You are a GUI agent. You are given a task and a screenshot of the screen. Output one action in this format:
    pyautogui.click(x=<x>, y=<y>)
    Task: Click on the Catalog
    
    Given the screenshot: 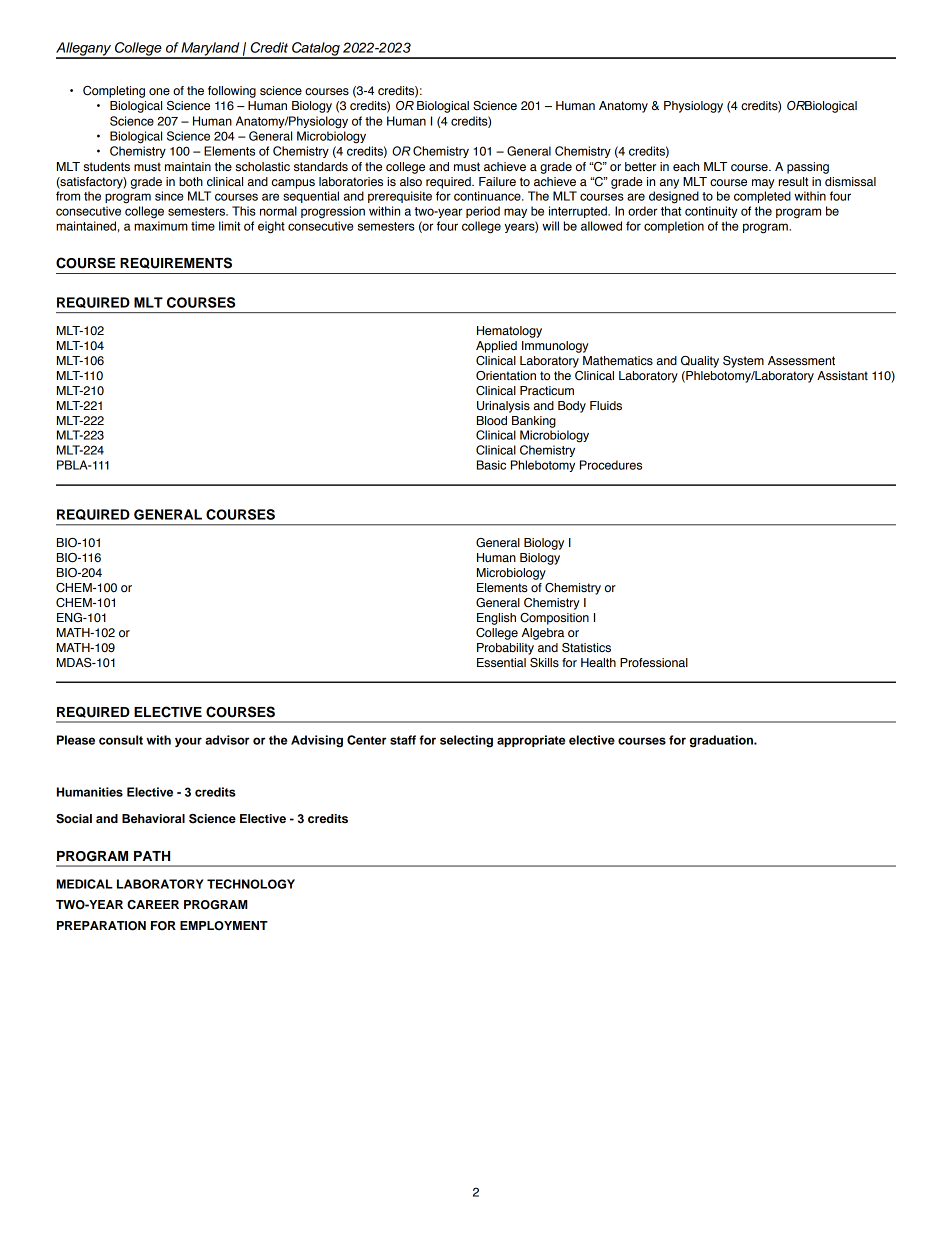 What is the action you would take?
    pyautogui.click(x=316, y=50)
